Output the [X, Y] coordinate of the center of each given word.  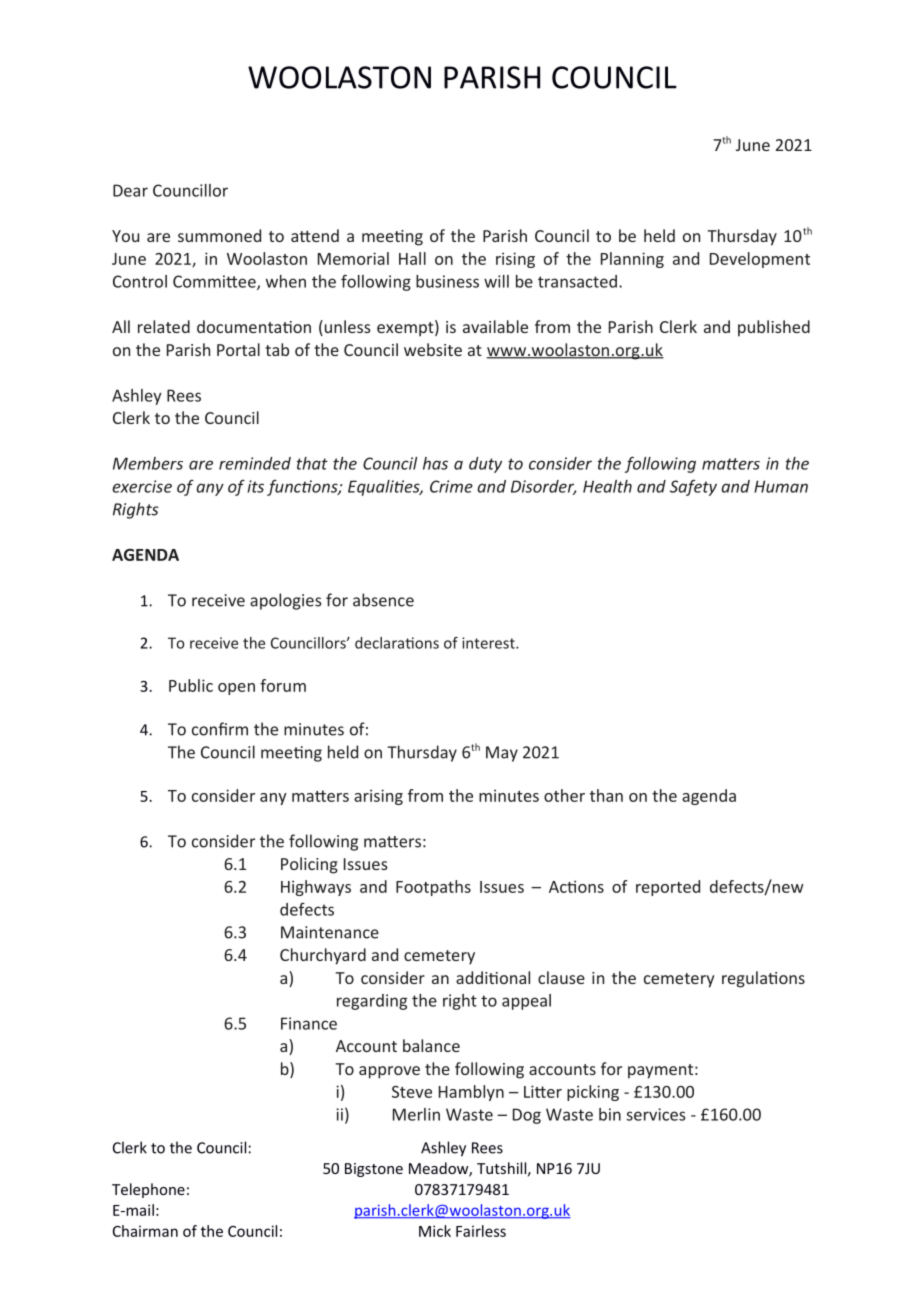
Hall [412, 258]
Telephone [148, 1190]
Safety [693, 488]
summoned [219, 235]
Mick [435, 1231]
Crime [451, 486]
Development [760, 260]
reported [668, 888]
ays [338, 890]
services [655, 1114]
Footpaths [433, 888]
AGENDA [145, 555]
